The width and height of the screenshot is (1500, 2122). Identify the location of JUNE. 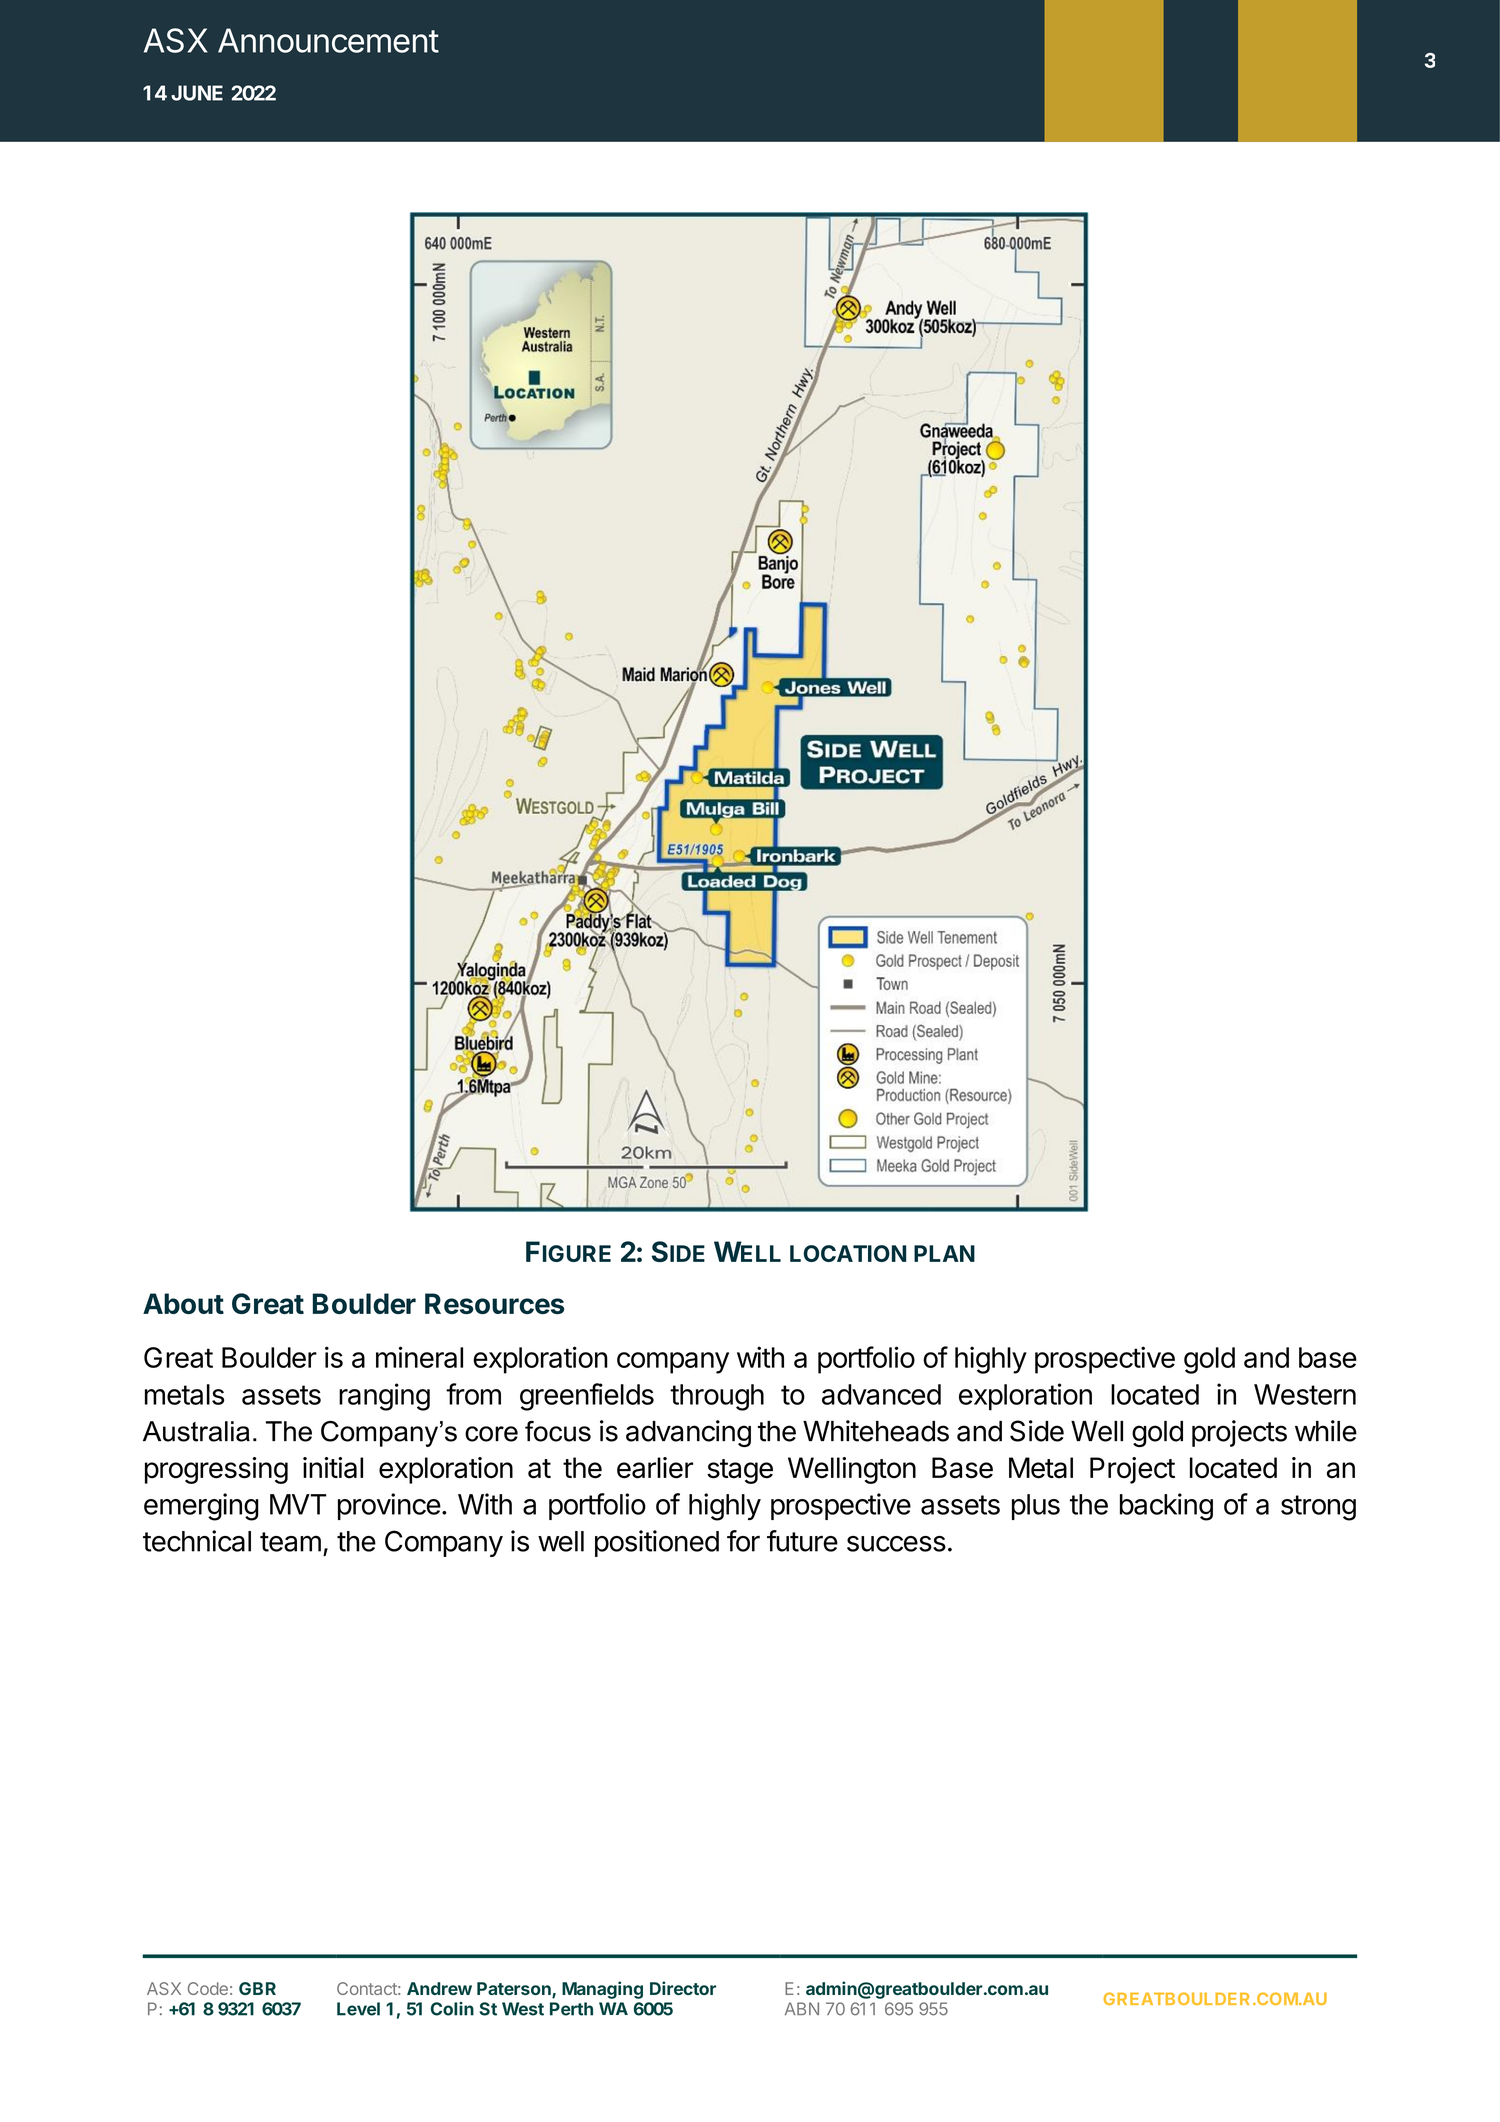
(197, 93).
